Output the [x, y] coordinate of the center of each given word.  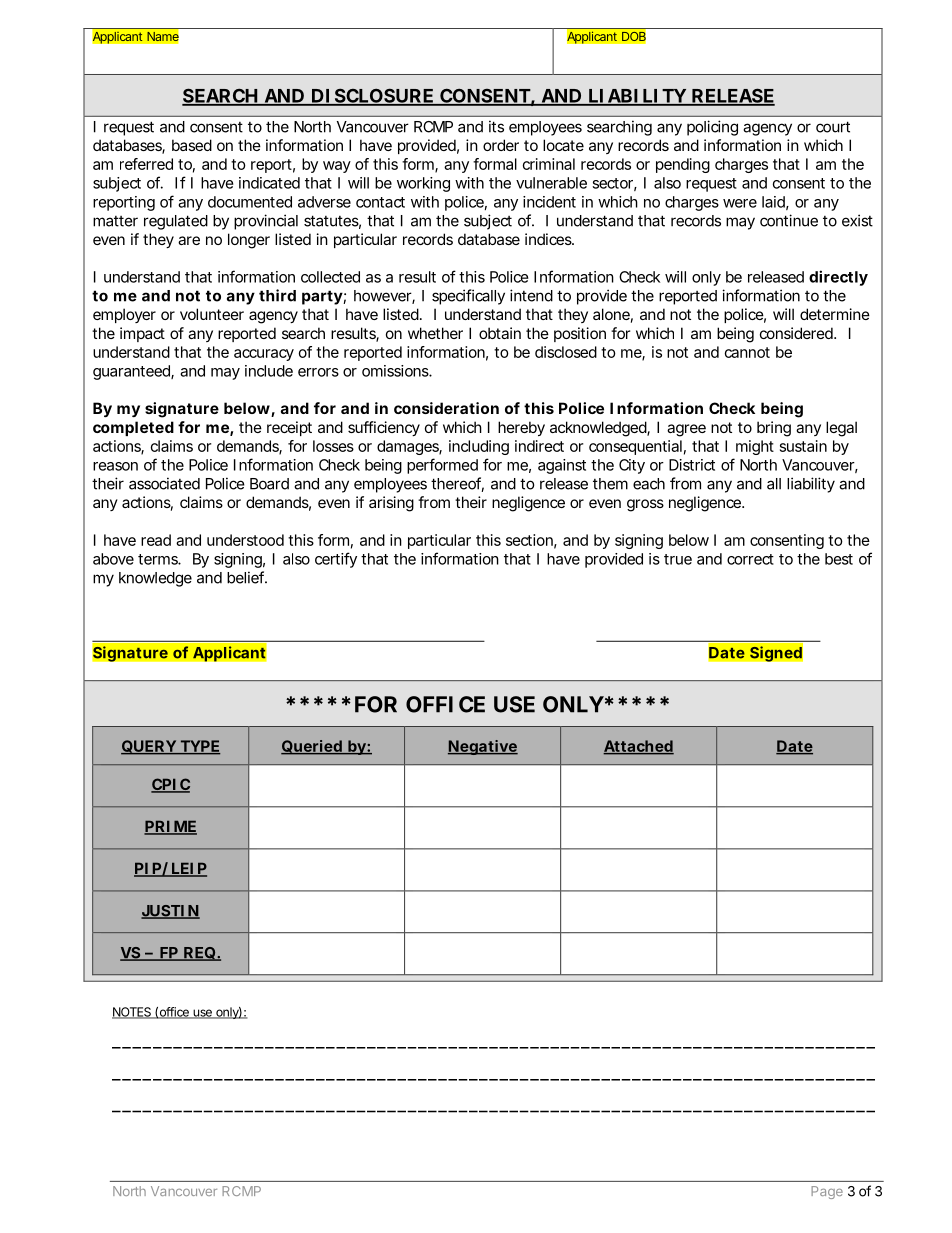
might [755, 447]
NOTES [133, 1013]
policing [712, 128]
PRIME [170, 827]
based [192, 145]
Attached [638, 747]
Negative [483, 747]
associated [164, 483]
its [496, 126]
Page [827, 1192]
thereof [457, 484]
